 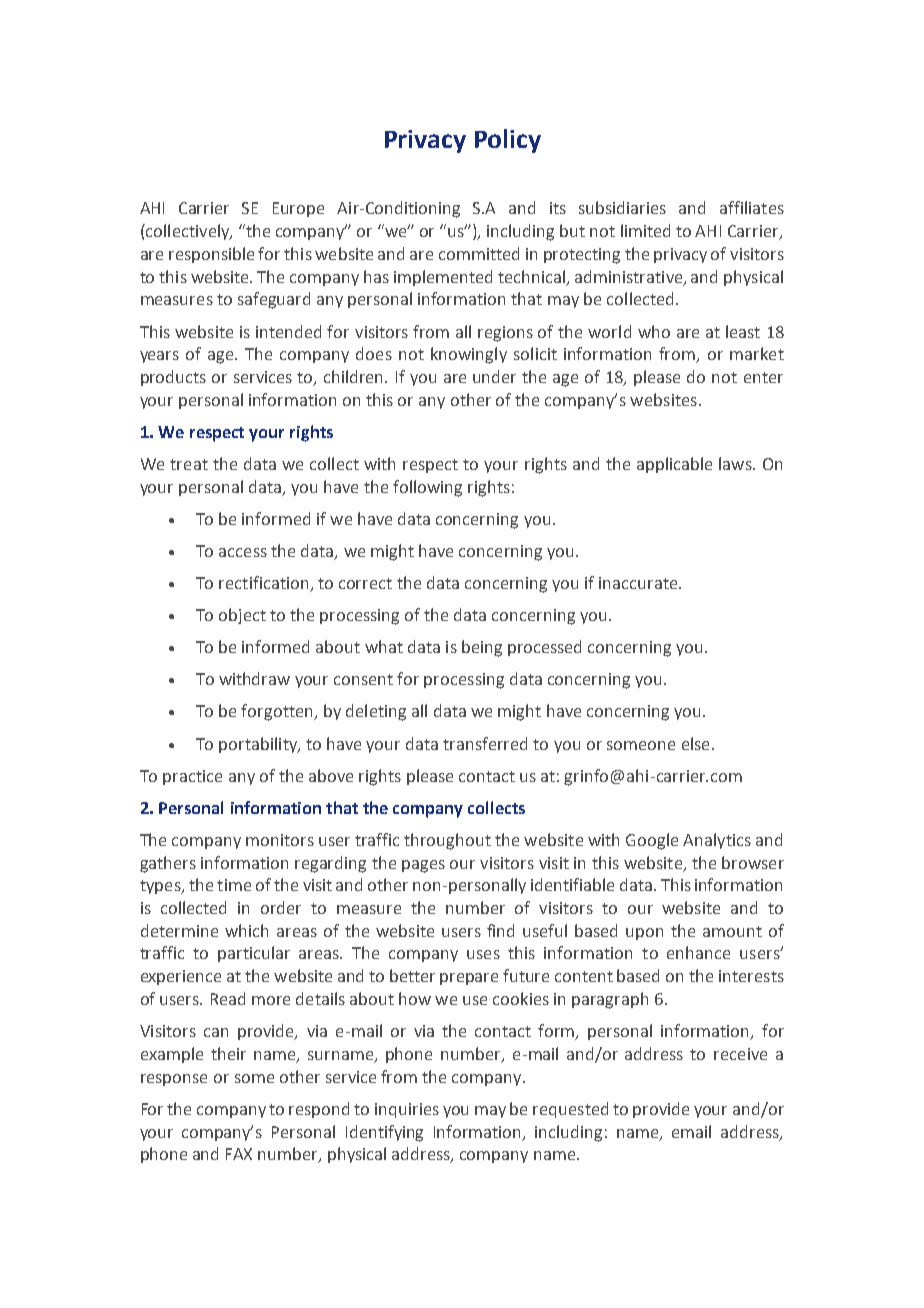 I want to click on affiliates, so click(x=752, y=207).
